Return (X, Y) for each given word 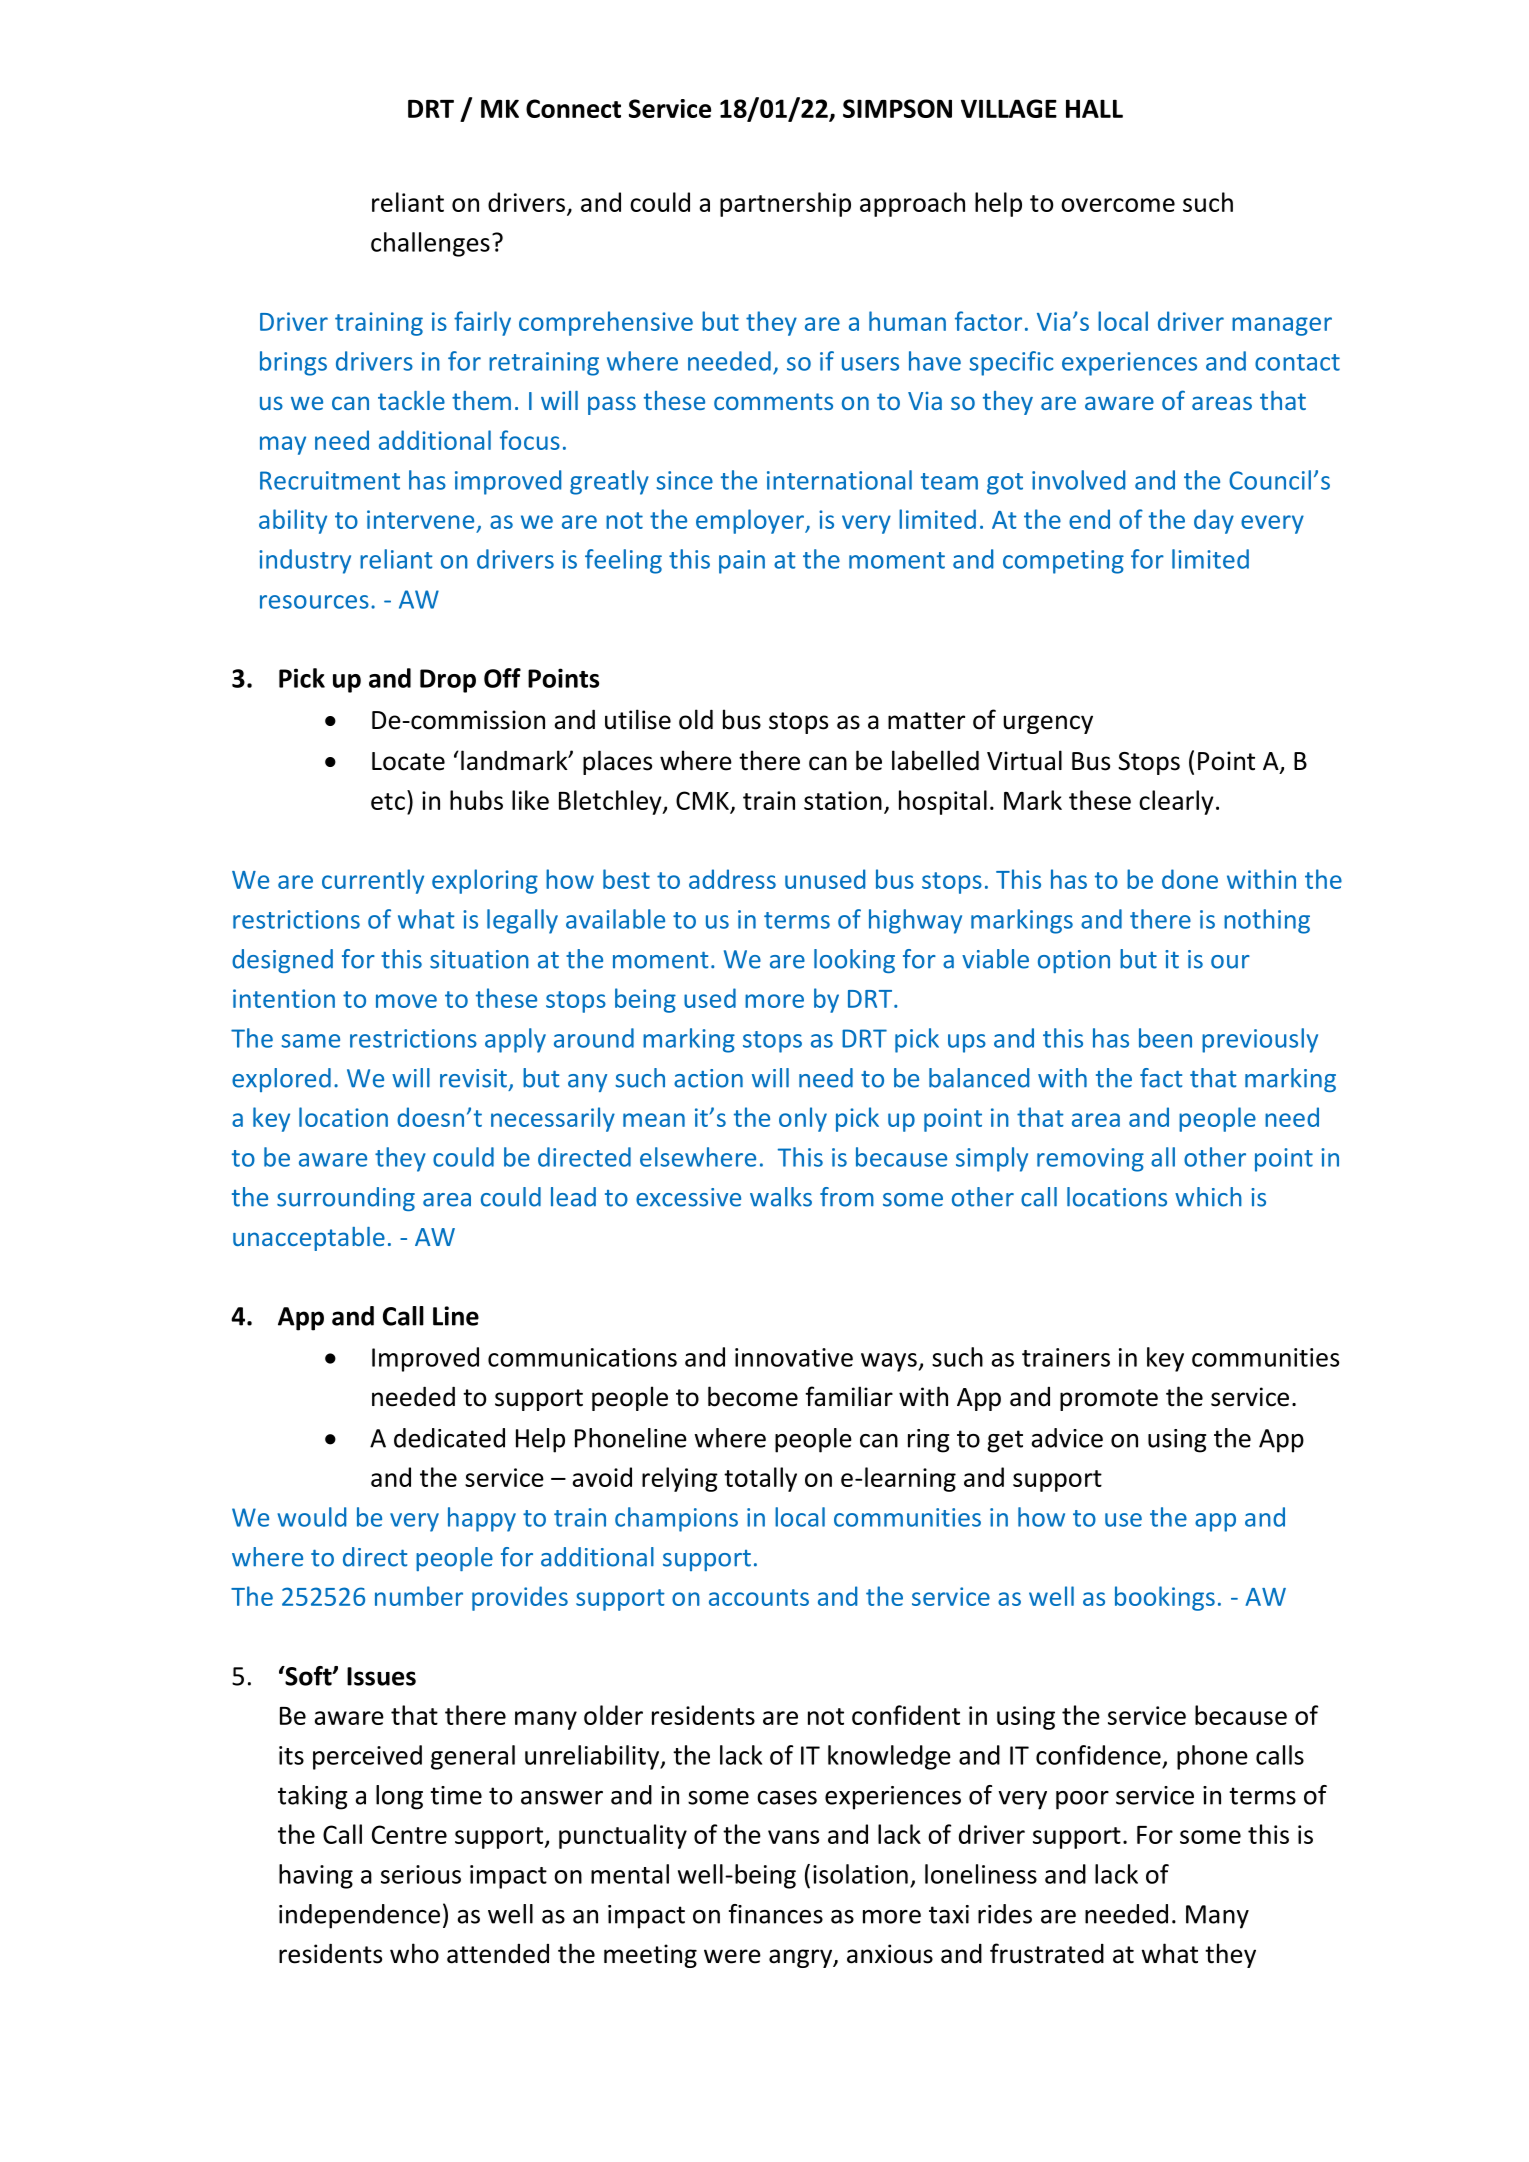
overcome (1118, 205)
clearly (1176, 802)
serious (421, 1874)
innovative (794, 1357)
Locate (408, 761)
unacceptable (309, 1239)
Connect (573, 108)
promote (1109, 1400)
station (843, 800)
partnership (785, 204)
